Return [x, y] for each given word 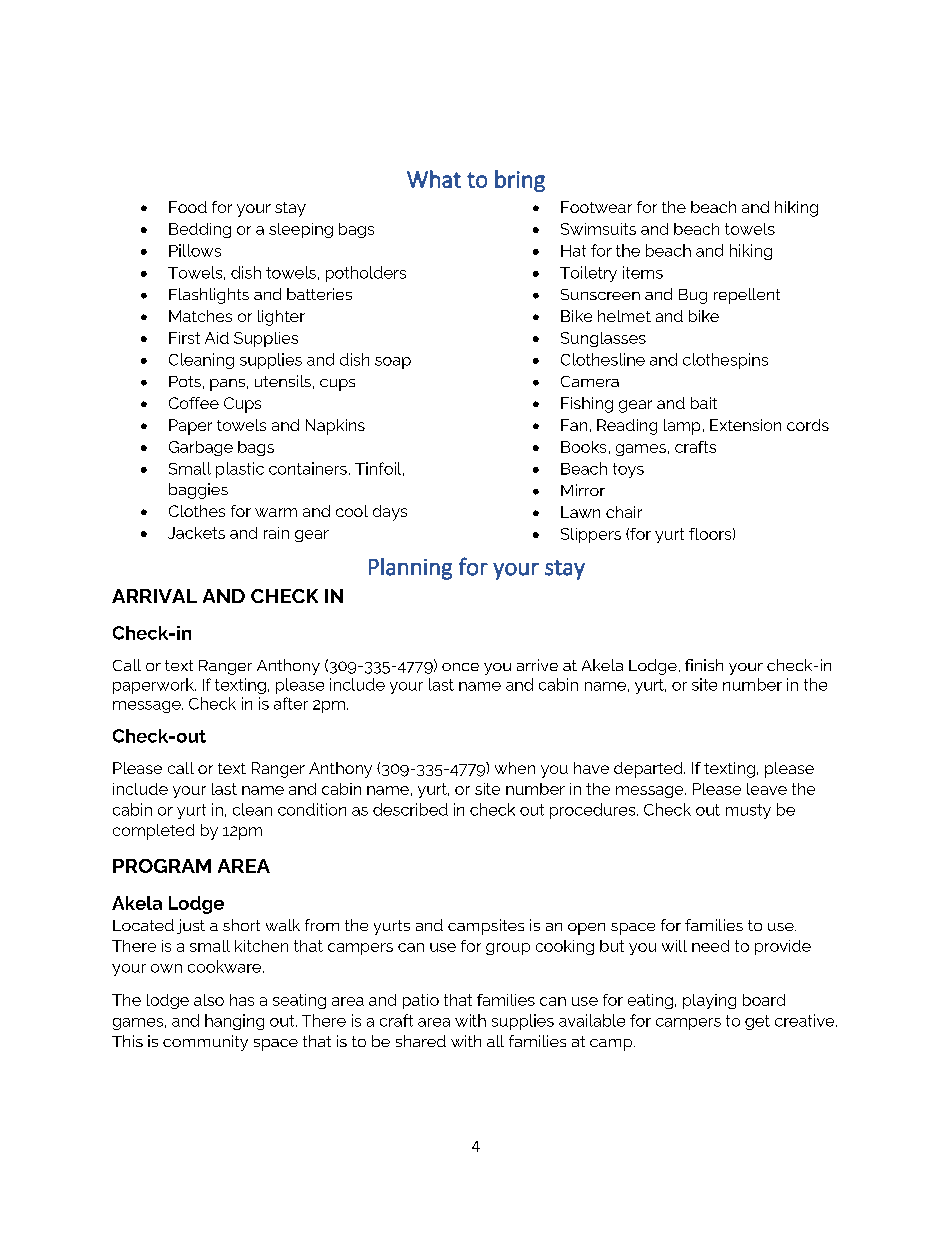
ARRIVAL [154, 596]
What [434, 179]
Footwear [596, 207]
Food [188, 207]
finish [704, 665]
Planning [410, 569]
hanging [234, 1022]
